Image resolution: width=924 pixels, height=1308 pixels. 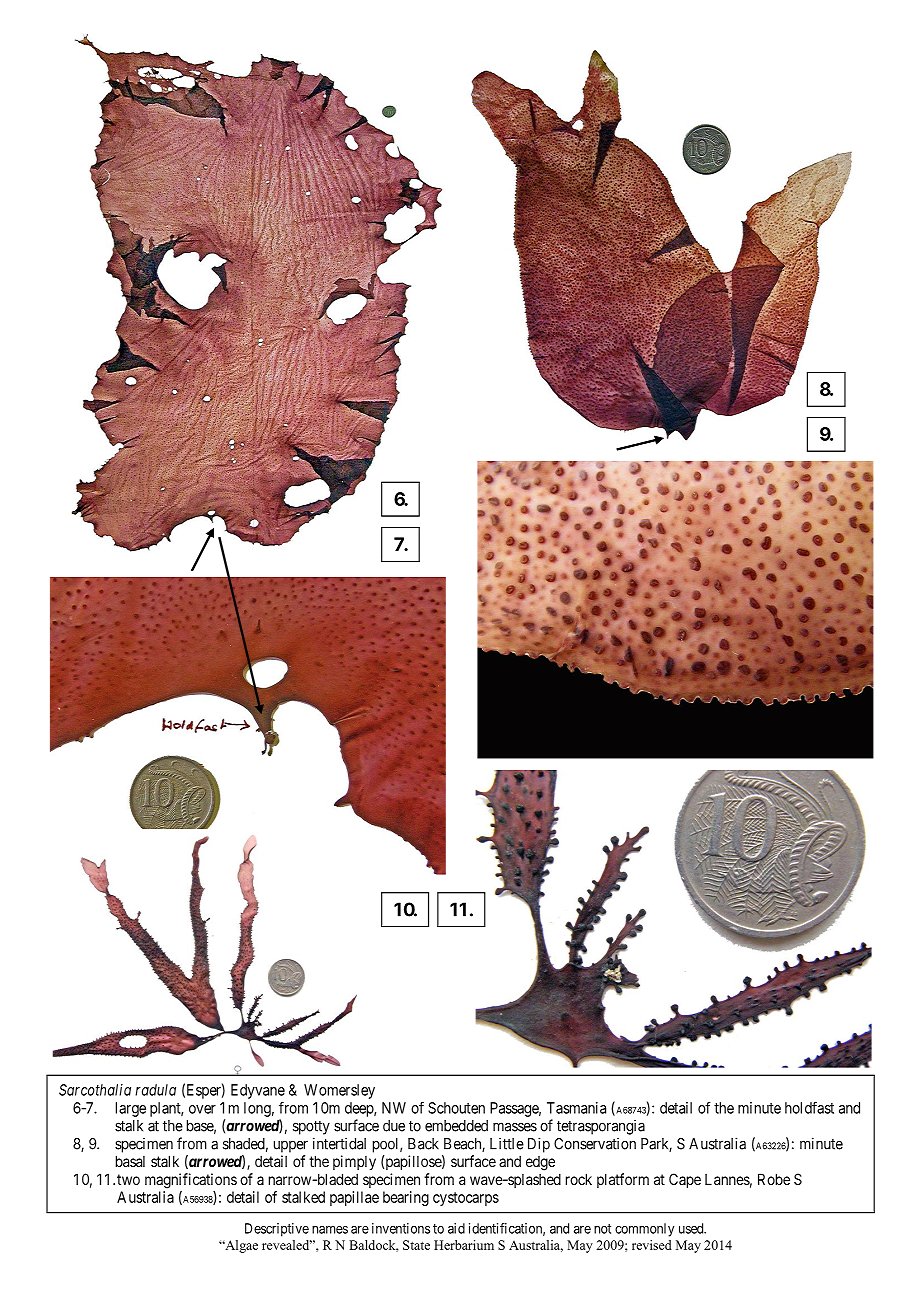 What do you see at coordinates (406, 1198) in the page?
I see `bearing` at bounding box center [406, 1198].
